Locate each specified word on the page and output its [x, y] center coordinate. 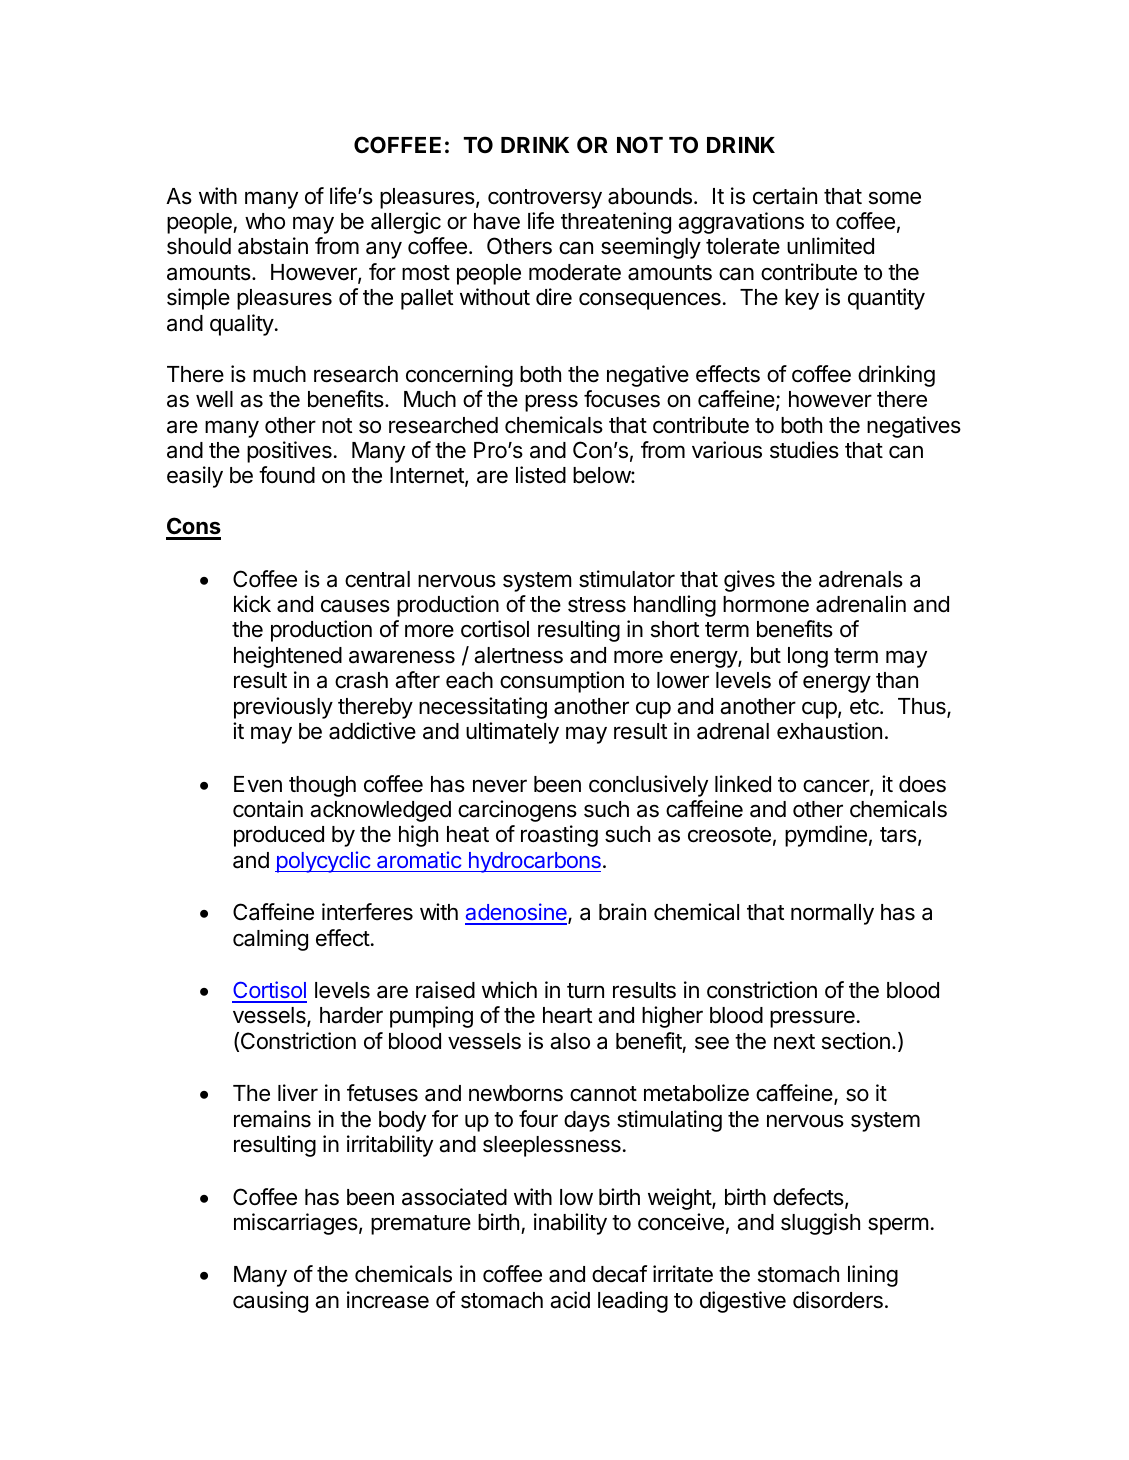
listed [541, 475]
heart [567, 1015]
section [856, 1041]
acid [570, 1300]
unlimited [830, 246]
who [265, 221]
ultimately [512, 733]
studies [804, 450]
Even [258, 784]
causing [270, 1302]
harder [351, 1015]
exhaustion [829, 731]
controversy [545, 199]
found [287, 475]
